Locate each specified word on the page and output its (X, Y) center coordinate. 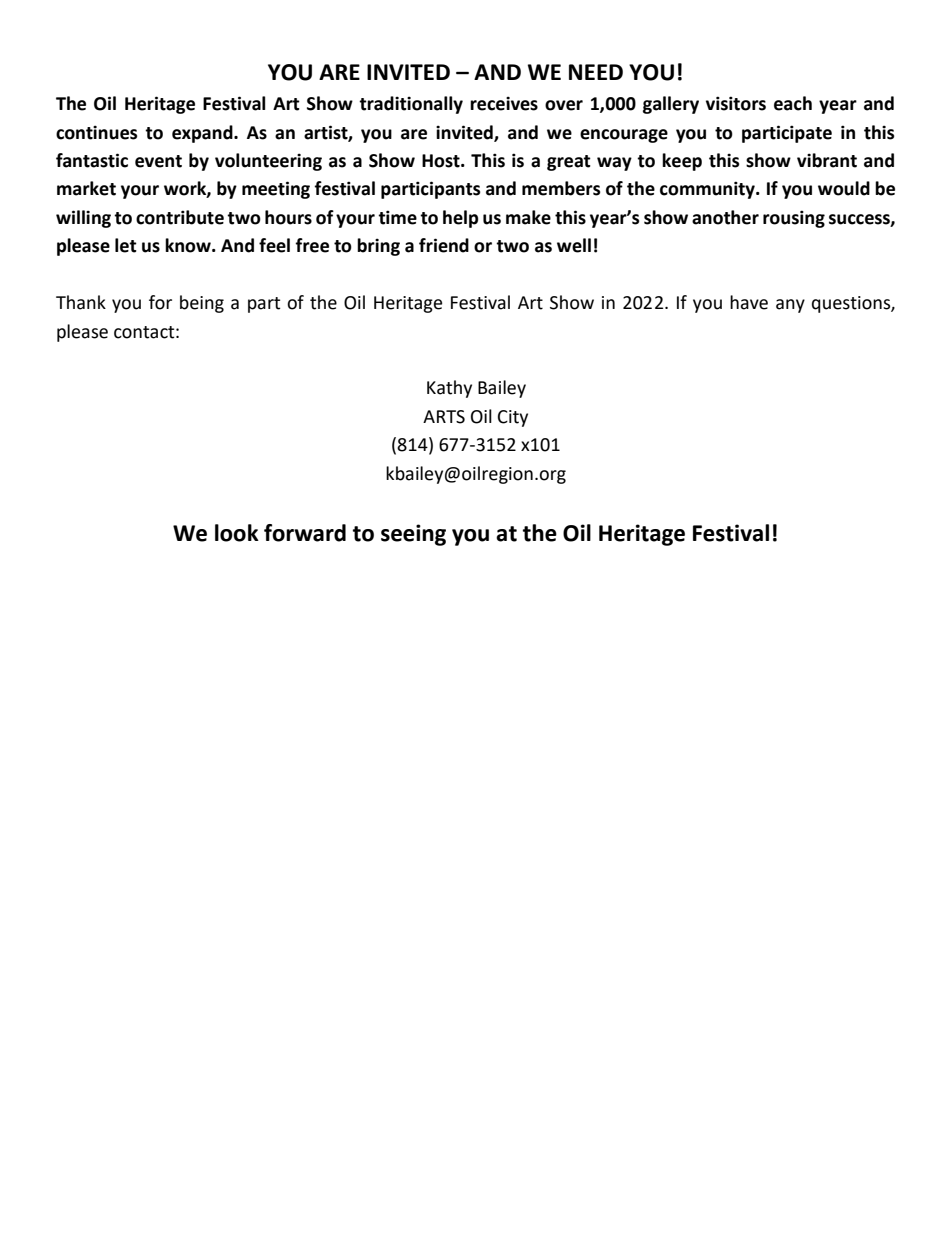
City (513, 418)
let (126, 245)
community (708, 190)
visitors (736, 103)
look (237, 533)
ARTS (444, 417)
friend (444, 245)
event (158, 161)
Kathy (449, 389)
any (790, 306)
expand (203, 134)
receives (504, 103)
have (749, 302)
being (202, 304)
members (561, 188)
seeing (413, 535)
